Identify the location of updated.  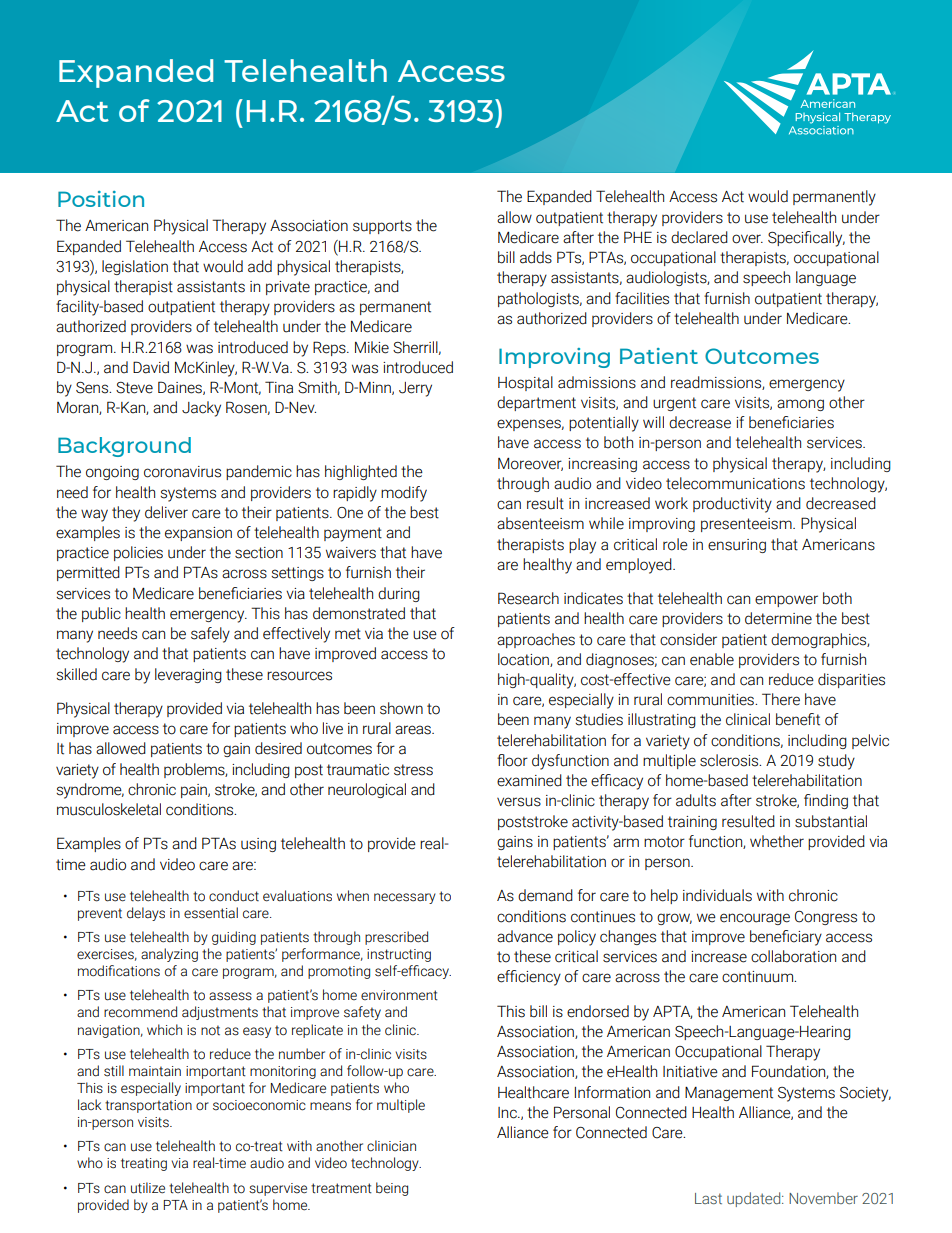
(755, 1199).
